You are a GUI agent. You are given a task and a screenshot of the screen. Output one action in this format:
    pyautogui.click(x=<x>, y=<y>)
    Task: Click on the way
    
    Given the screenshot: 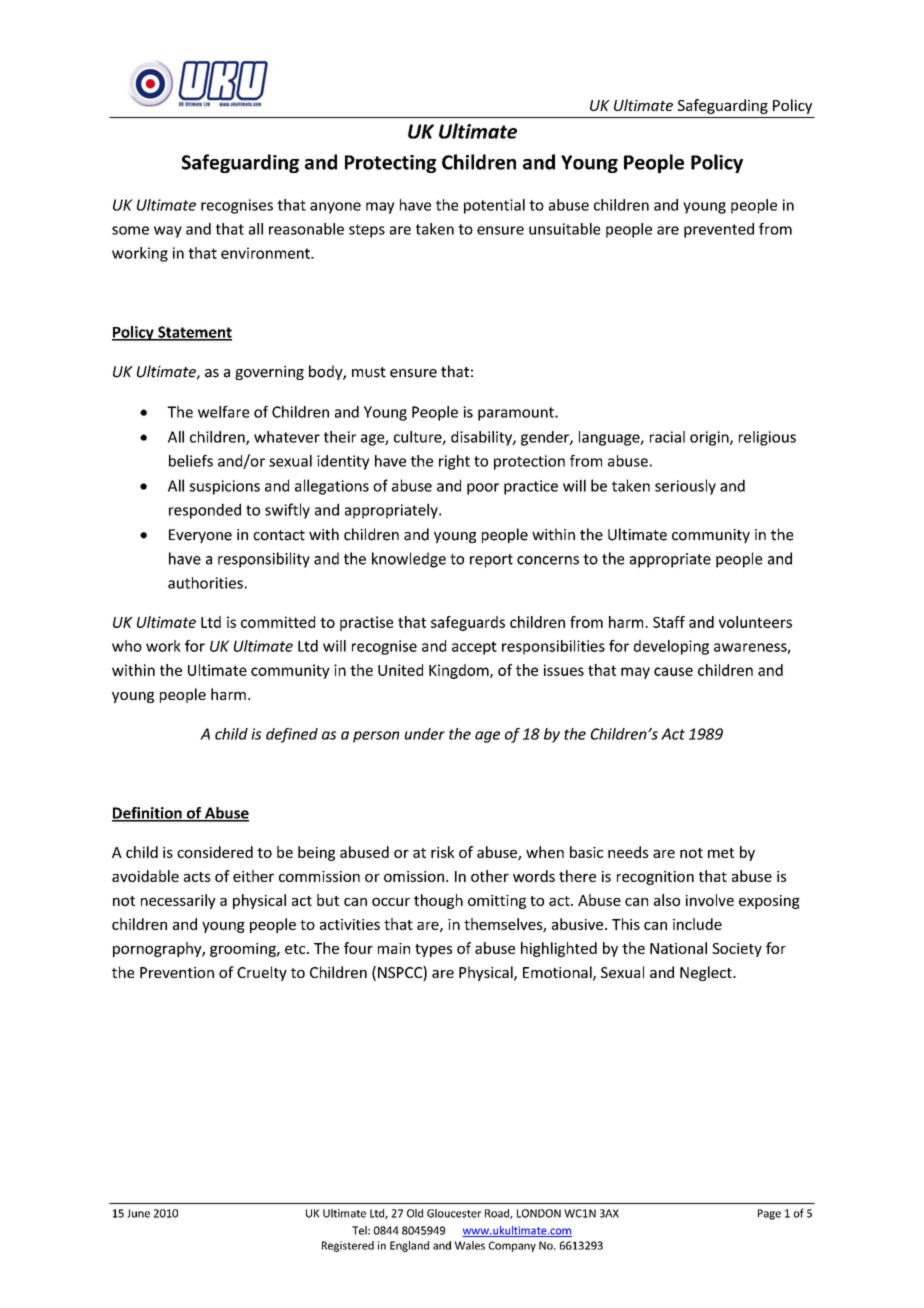 What is the action you would take?
    pyautogui.click(x=168, y=232)
